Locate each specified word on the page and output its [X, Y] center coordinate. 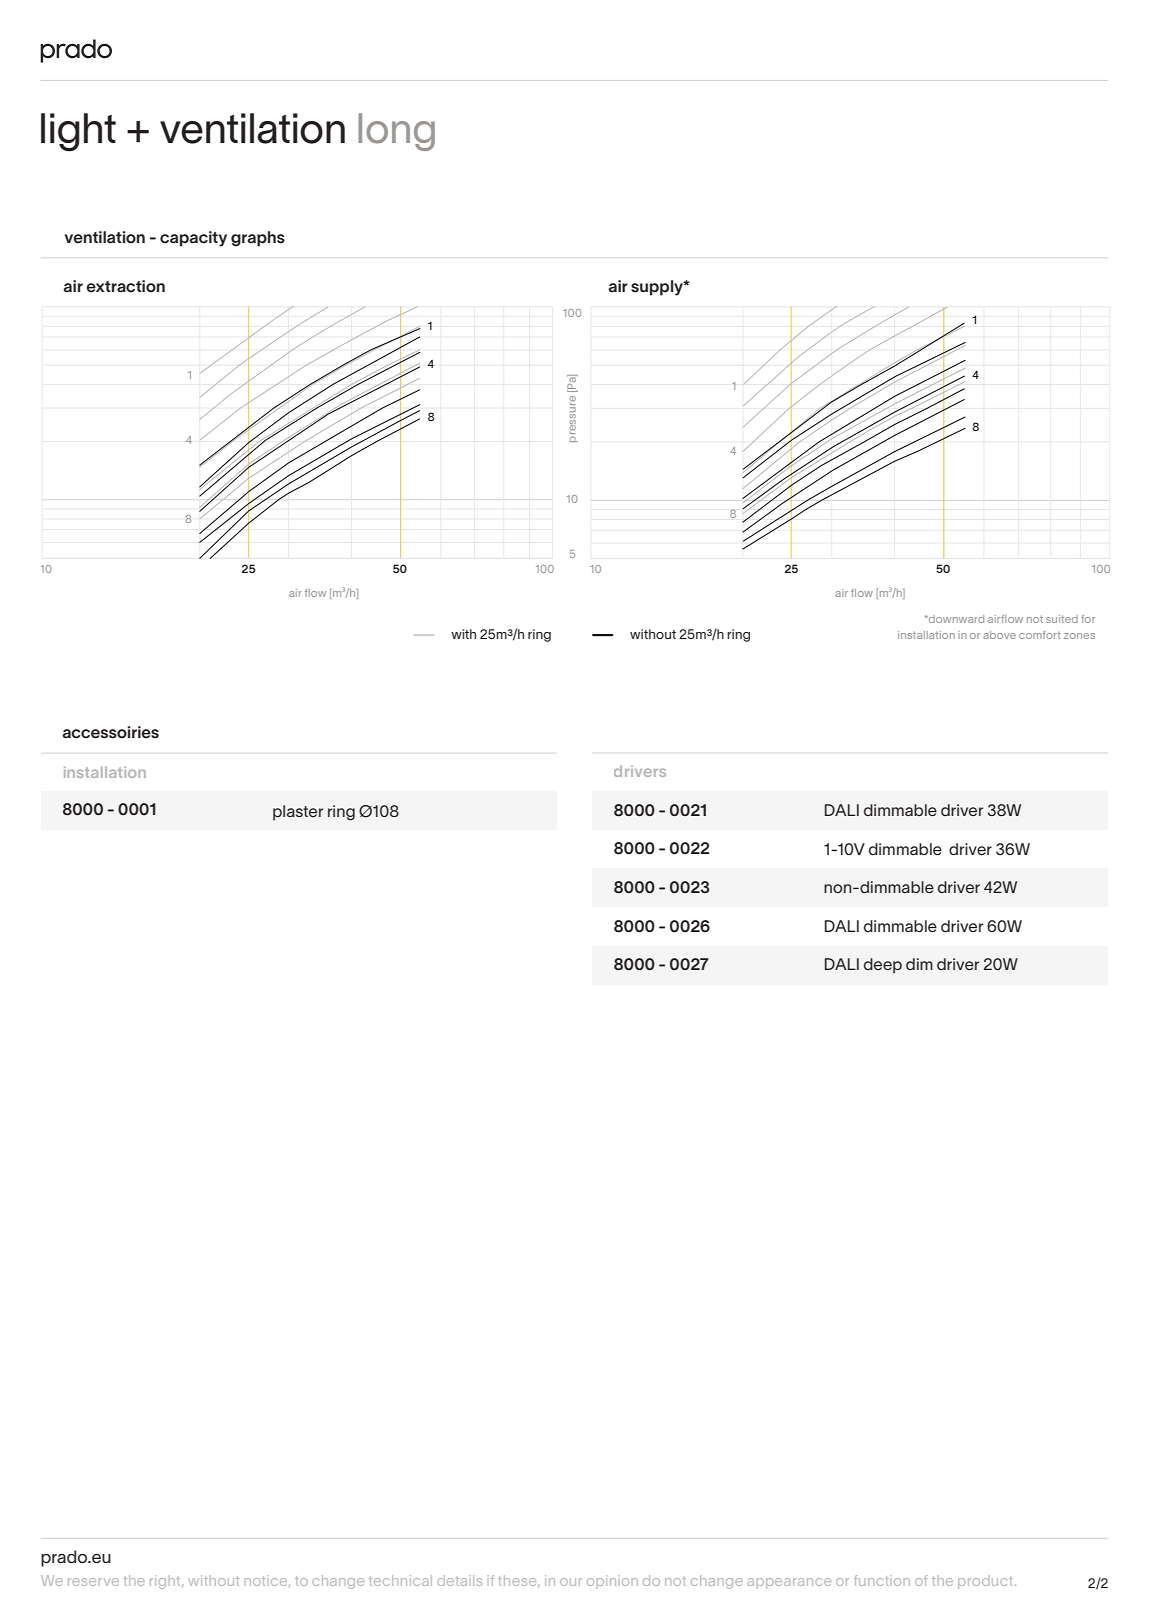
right [166, 1582]
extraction [125, 286]
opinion [612, 1580]
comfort [1040, 635]
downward [955, 619]
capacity [193, 239]
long [396, 132]
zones [1079, 636]
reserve [93, 1582]
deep [883, 966]
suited [1062, 619]
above [999, 635]
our [571, 1582]
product [985, 1582]
